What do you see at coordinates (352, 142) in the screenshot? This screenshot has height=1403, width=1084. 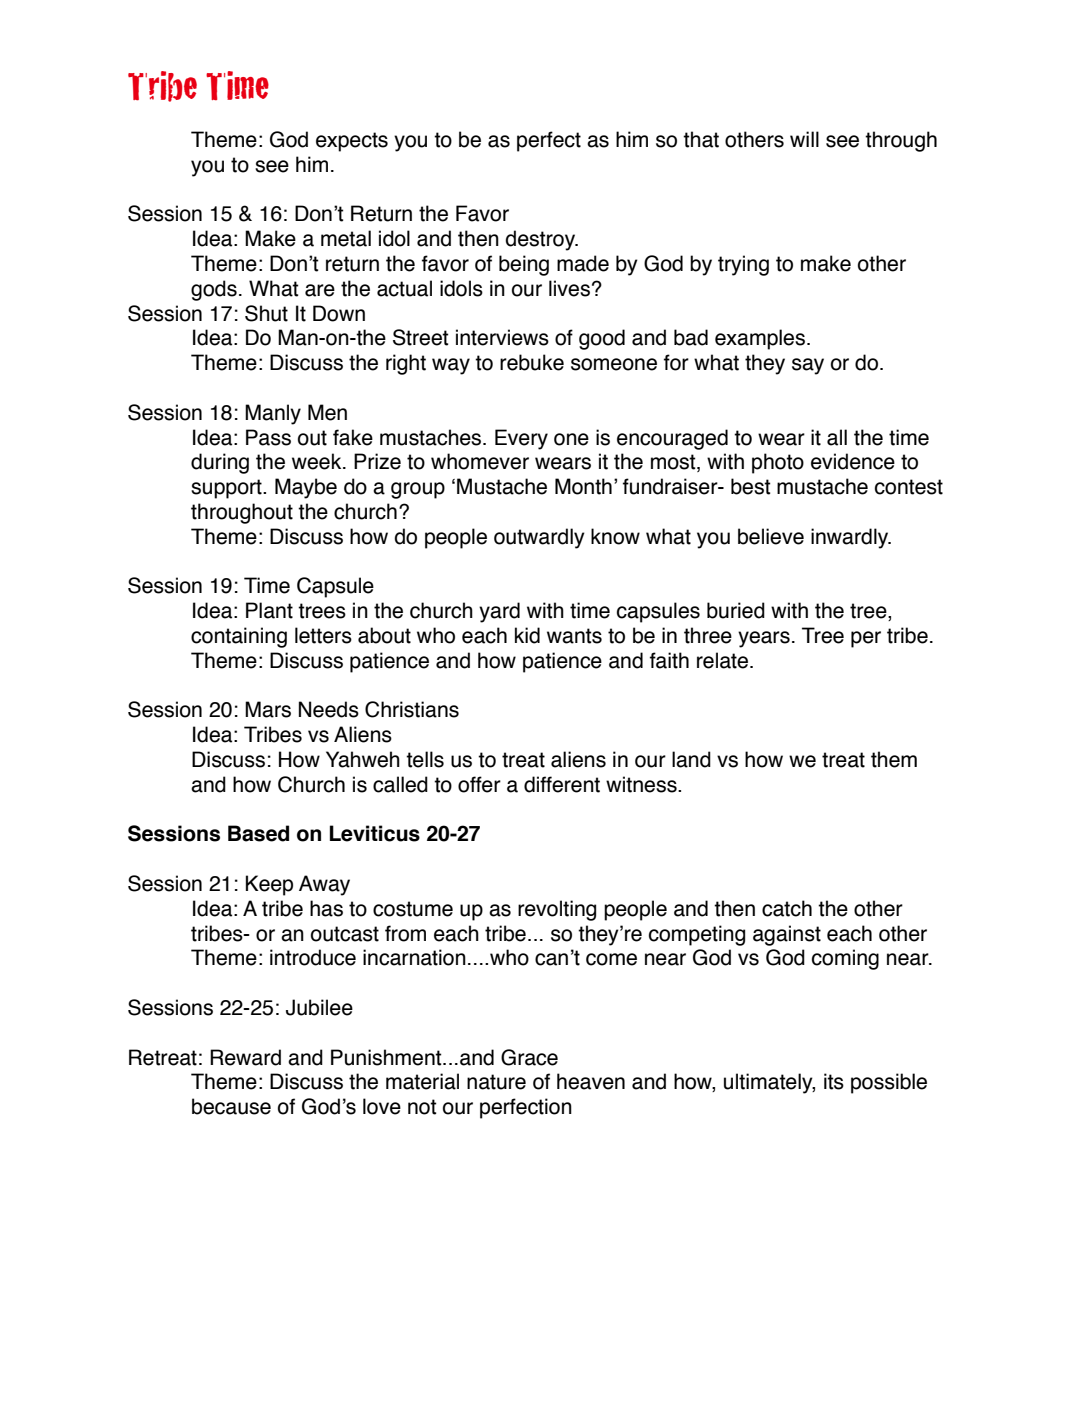 I see `expects` at bounding box center [352, 142].
